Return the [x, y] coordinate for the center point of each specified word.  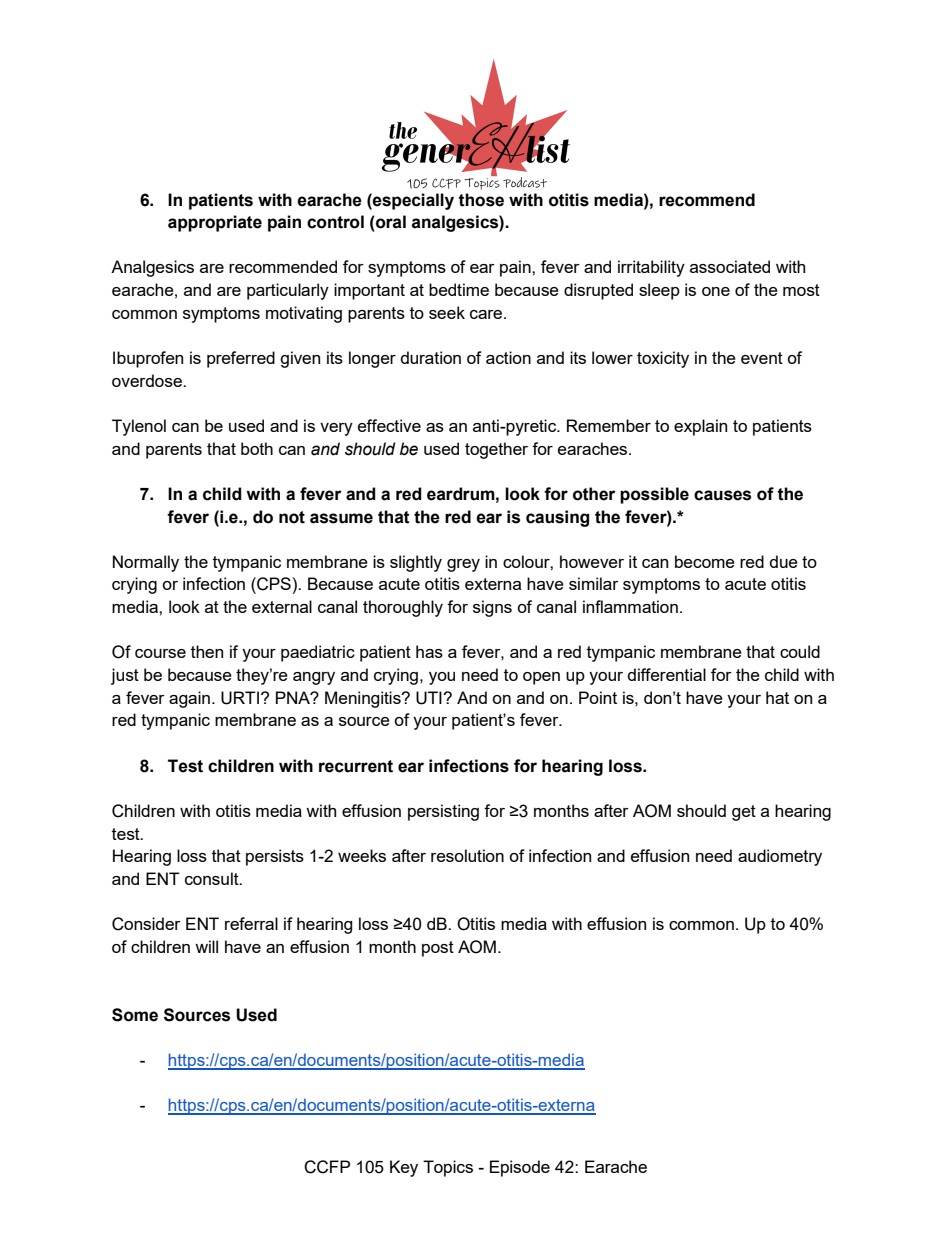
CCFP [327, 1167]
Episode [520, 1168]
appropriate [215, 223]
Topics [448, 1168]
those [481, 200]
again [189, 699]
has [429, 651]
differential [667, 674]
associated [730, 266]
